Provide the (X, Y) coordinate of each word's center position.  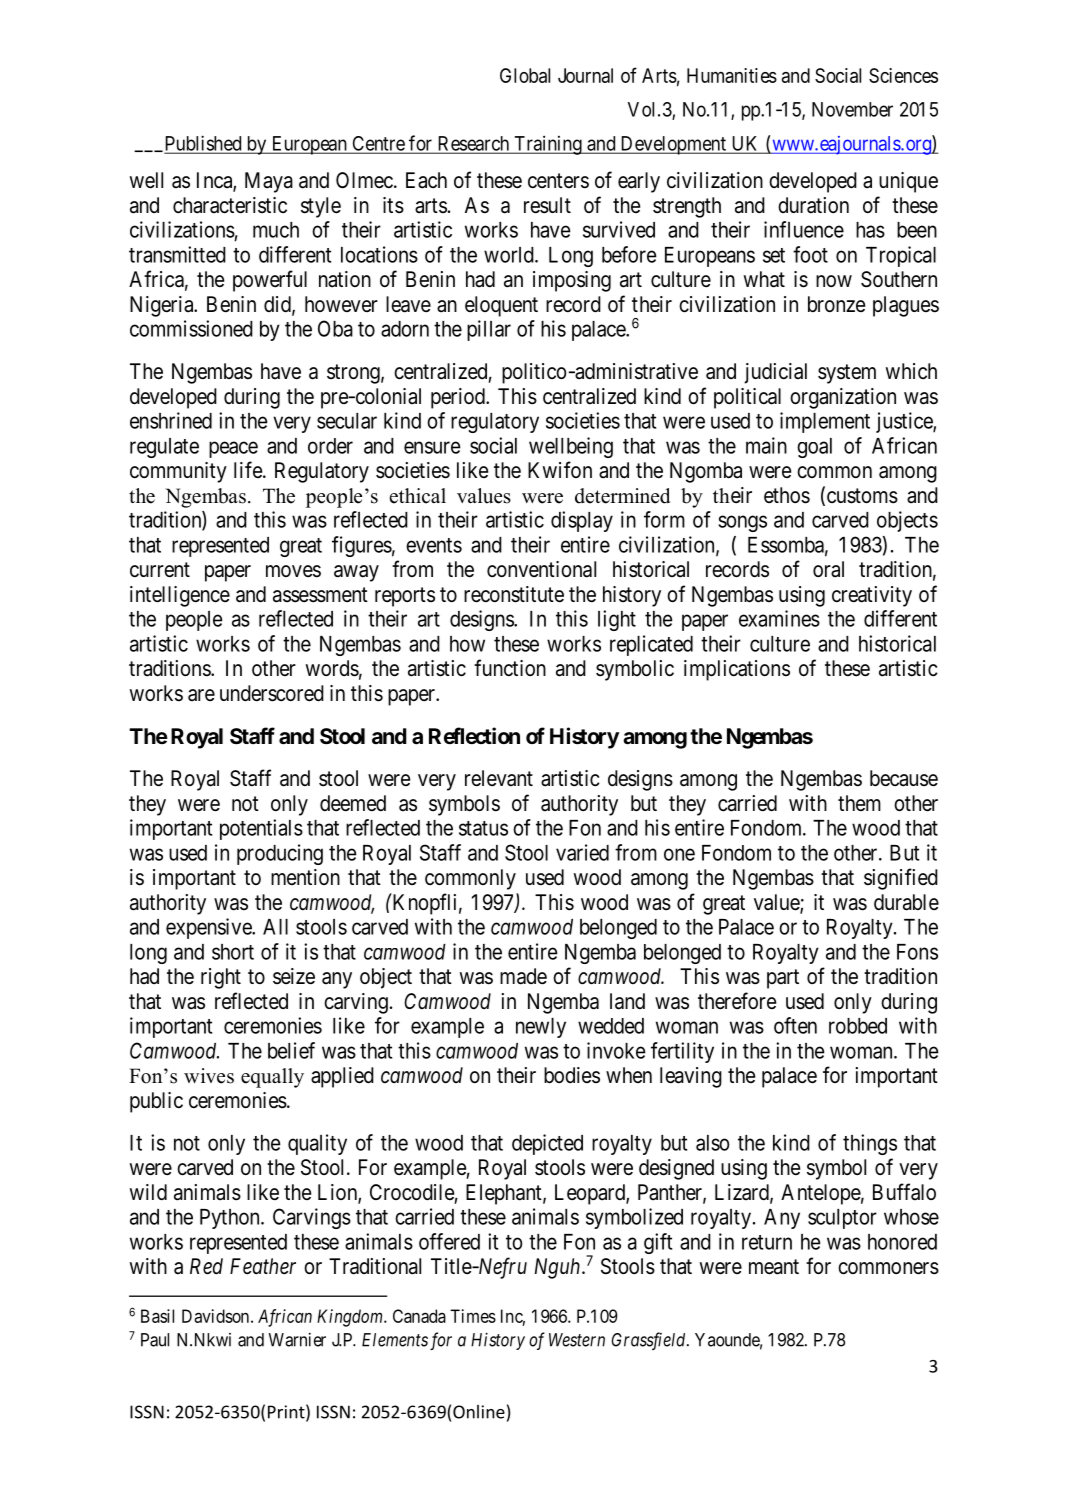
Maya (269, 182)
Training (548, 145)
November (852, 109)
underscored (272, 693)
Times (473, 1316)
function (510, 667)
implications (737, 670)
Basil (157, 1316)
